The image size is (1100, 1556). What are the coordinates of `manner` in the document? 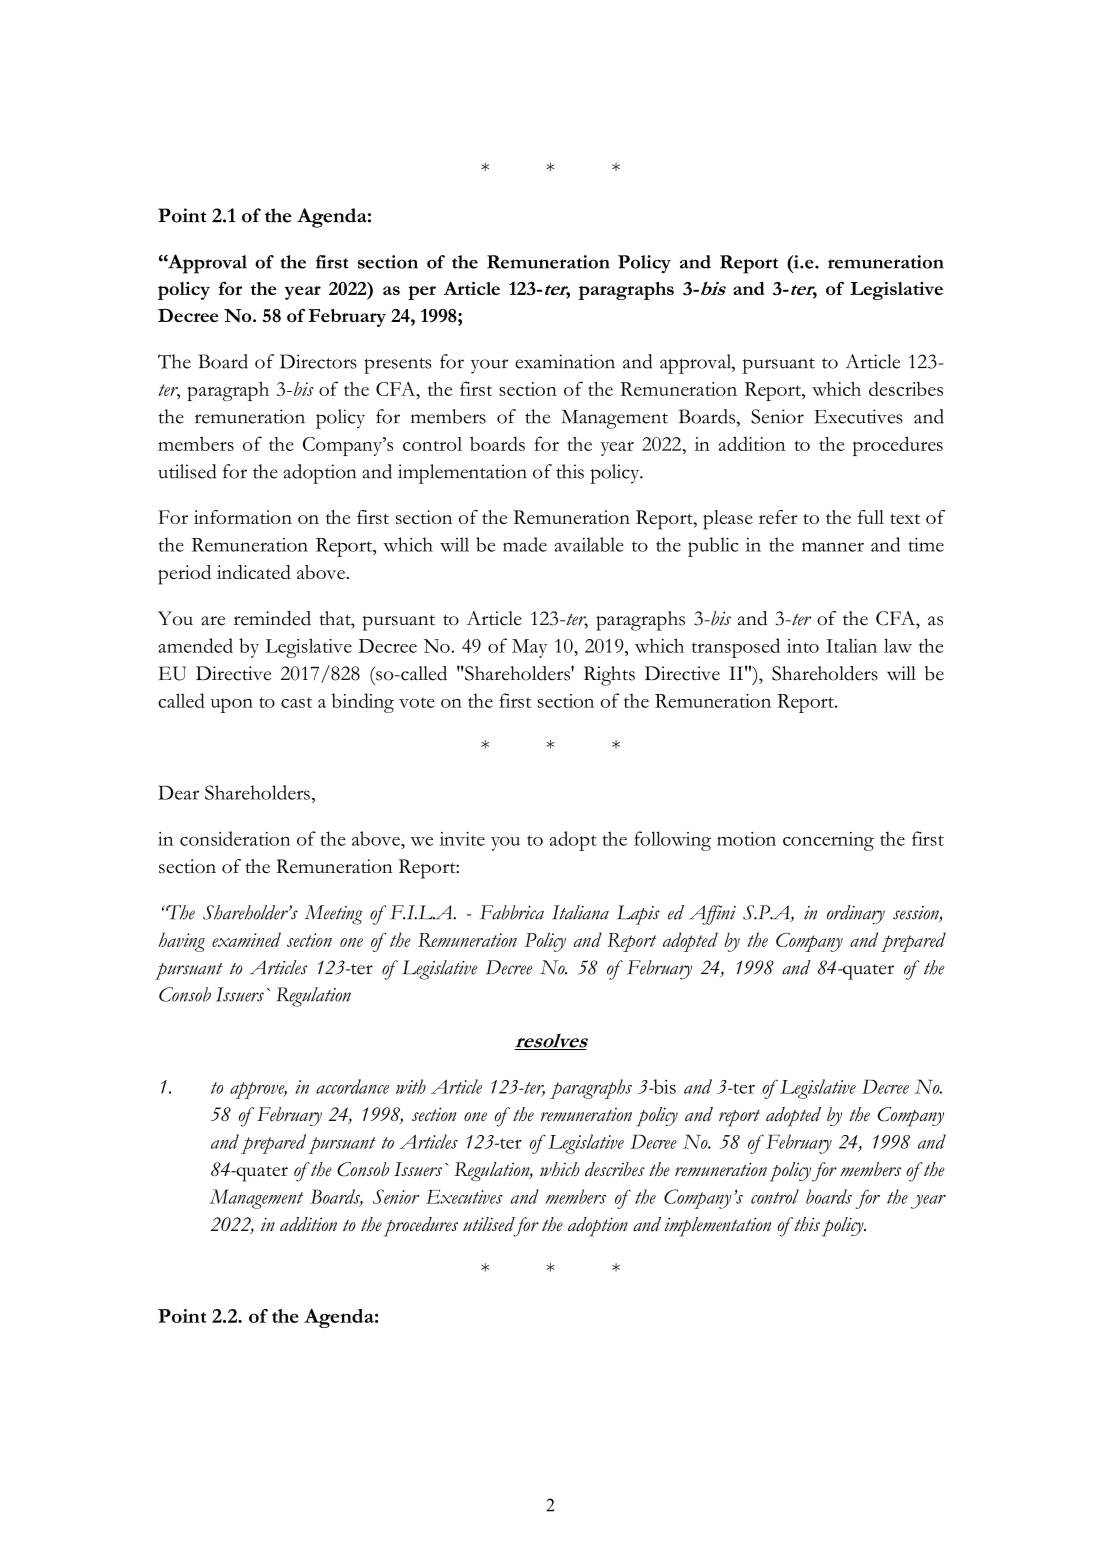 It's located at (833, 547).
